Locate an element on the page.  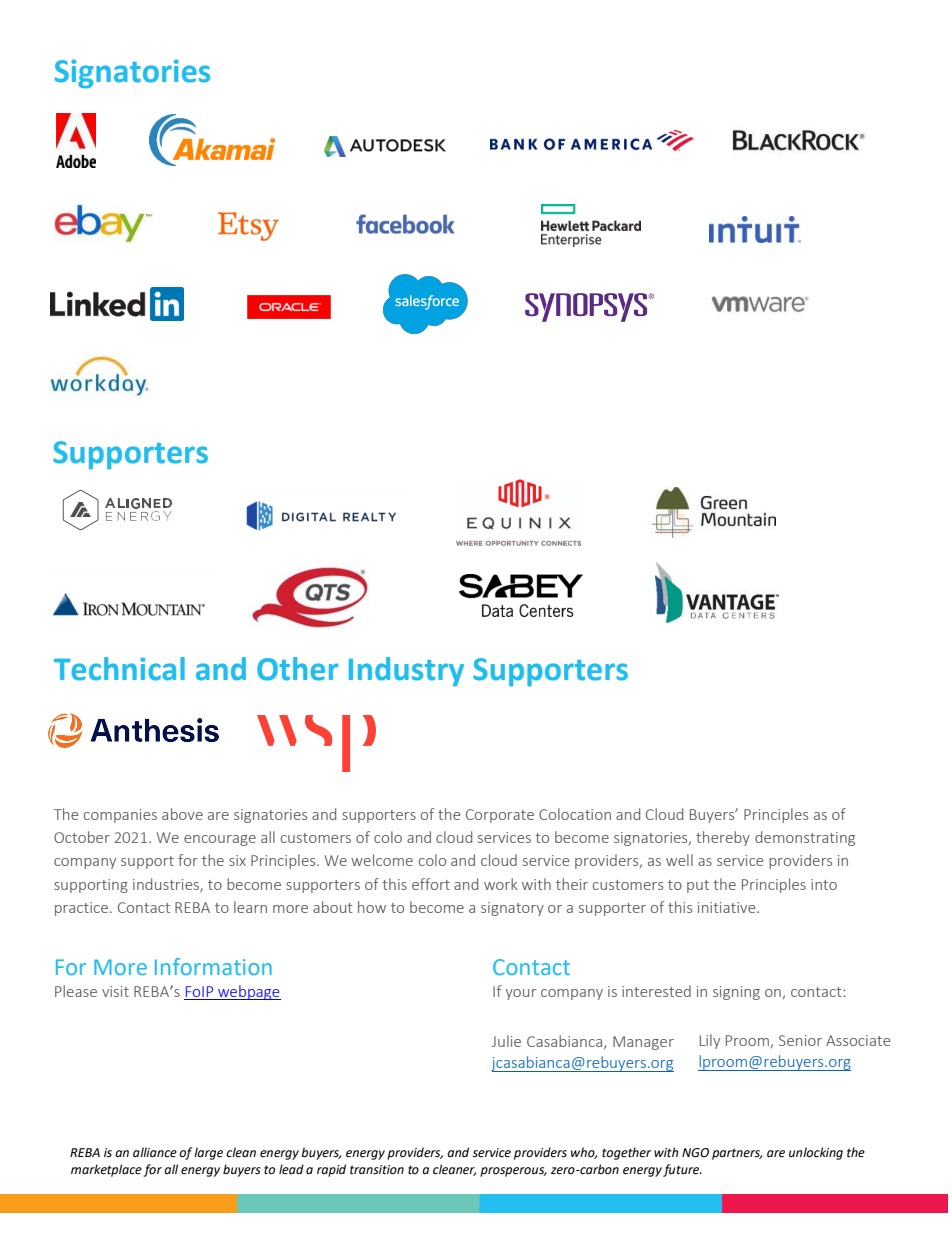
initiative is located at coordinates (728, 907).
